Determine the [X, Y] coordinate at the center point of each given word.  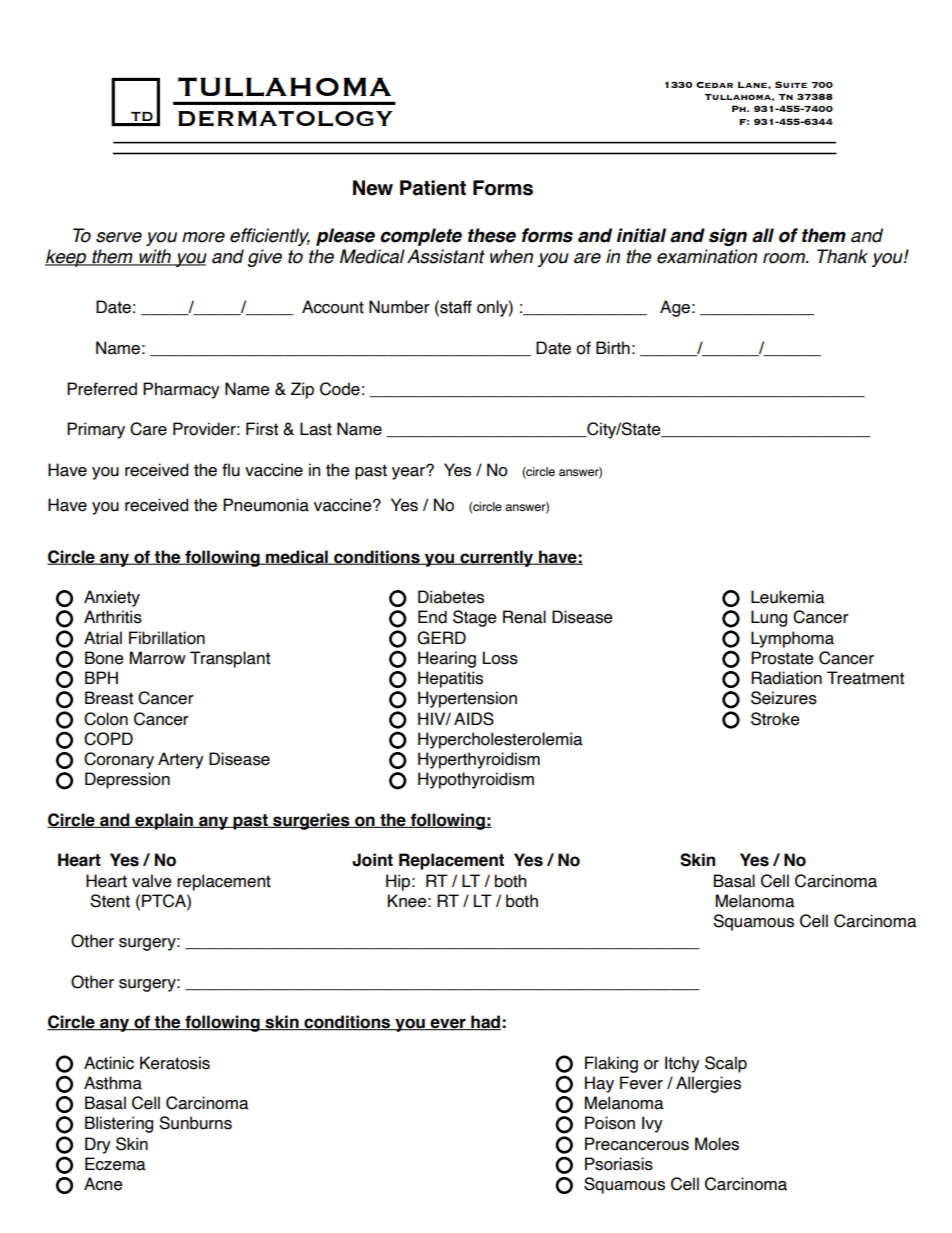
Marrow [158, 658]
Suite [791, 84]
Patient [433, 188]
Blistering [119, 1124]
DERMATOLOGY [285, 119]
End [432, 617]
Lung [769, 618]
